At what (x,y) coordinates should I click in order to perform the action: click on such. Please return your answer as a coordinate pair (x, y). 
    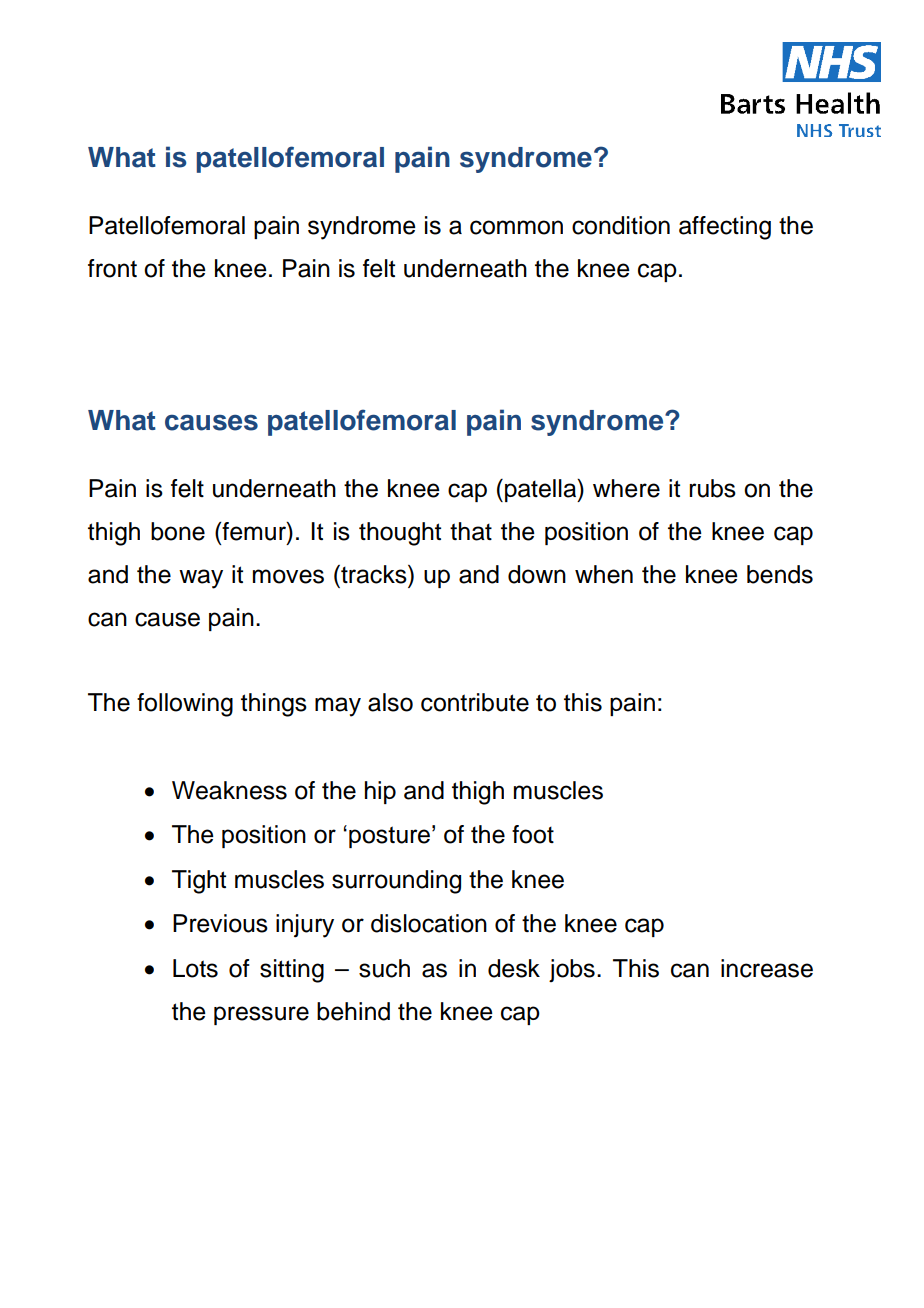
    Looking at the image, I should click on (384, 968).
